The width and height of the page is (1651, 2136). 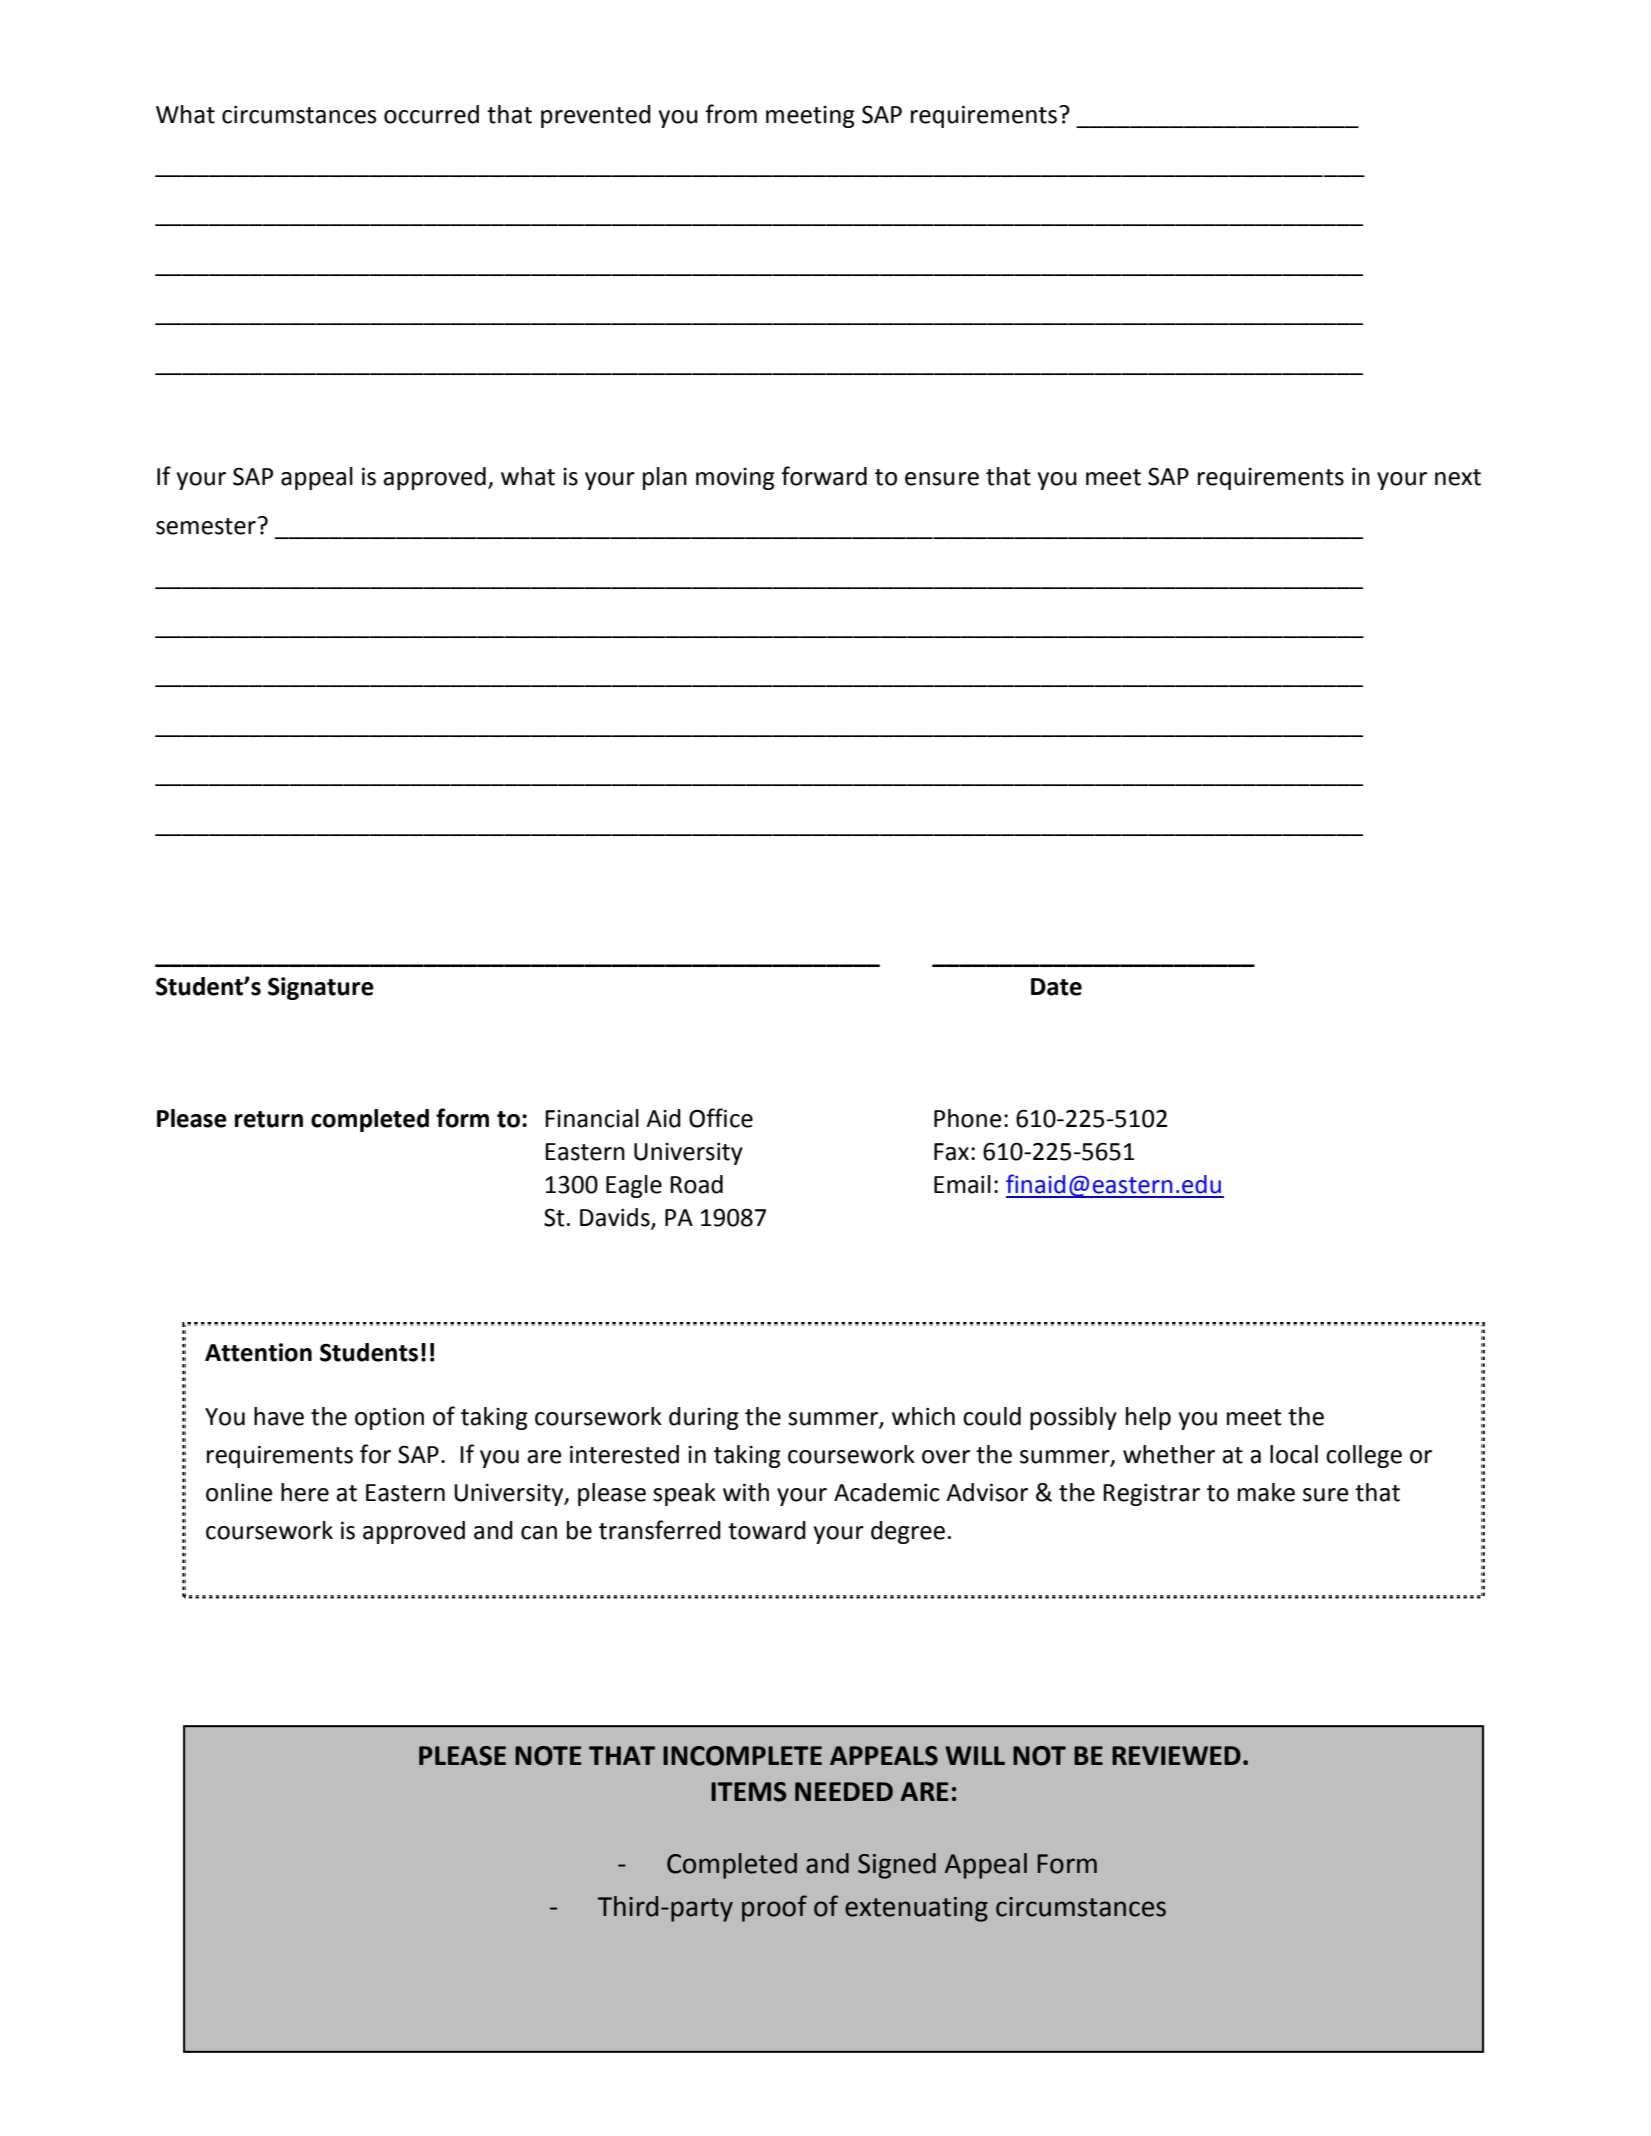 What do you see at coordinates (824, 476) in the page?
I see `forward` at bounding box center [824, 476].
